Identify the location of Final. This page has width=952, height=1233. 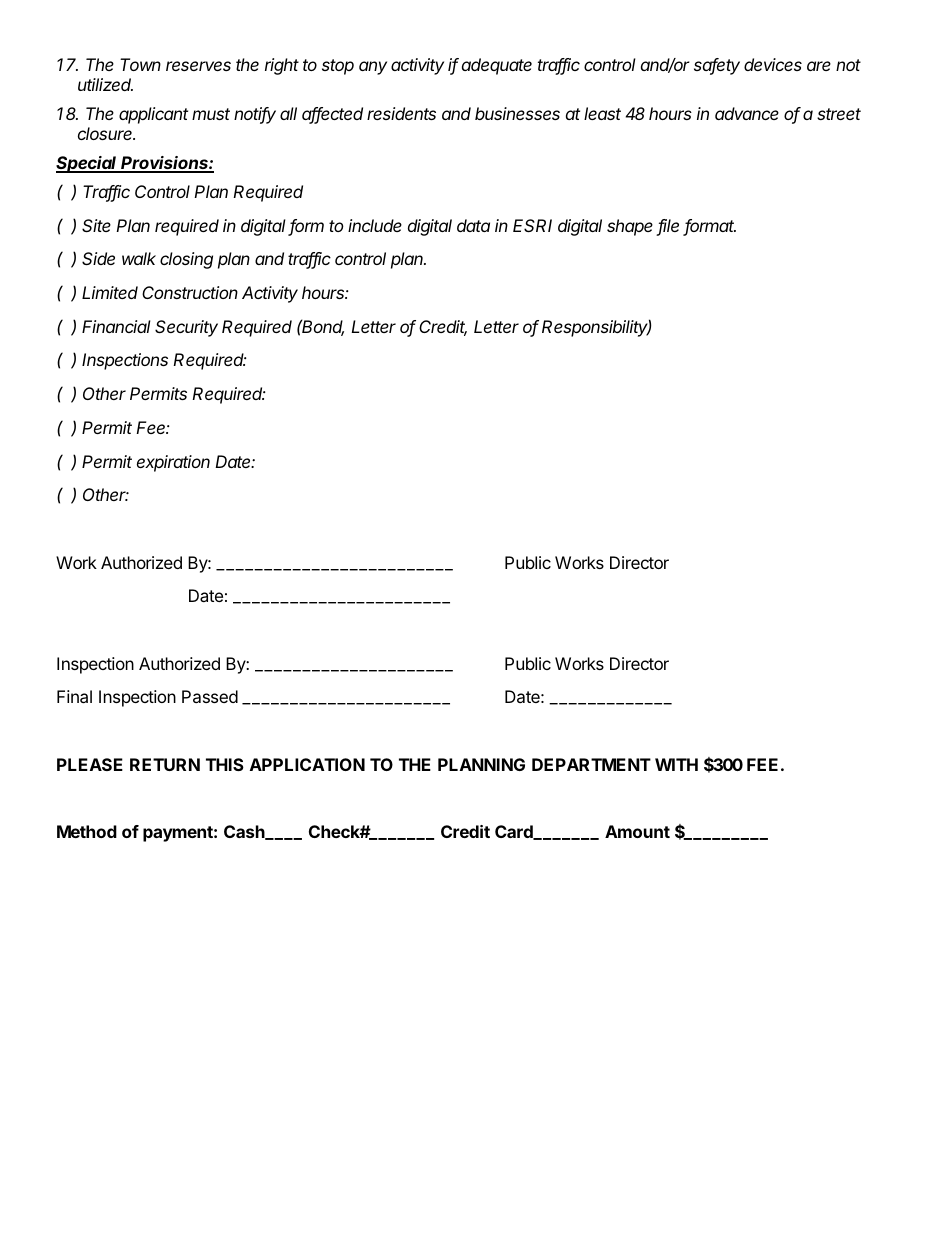
(74, 696).
